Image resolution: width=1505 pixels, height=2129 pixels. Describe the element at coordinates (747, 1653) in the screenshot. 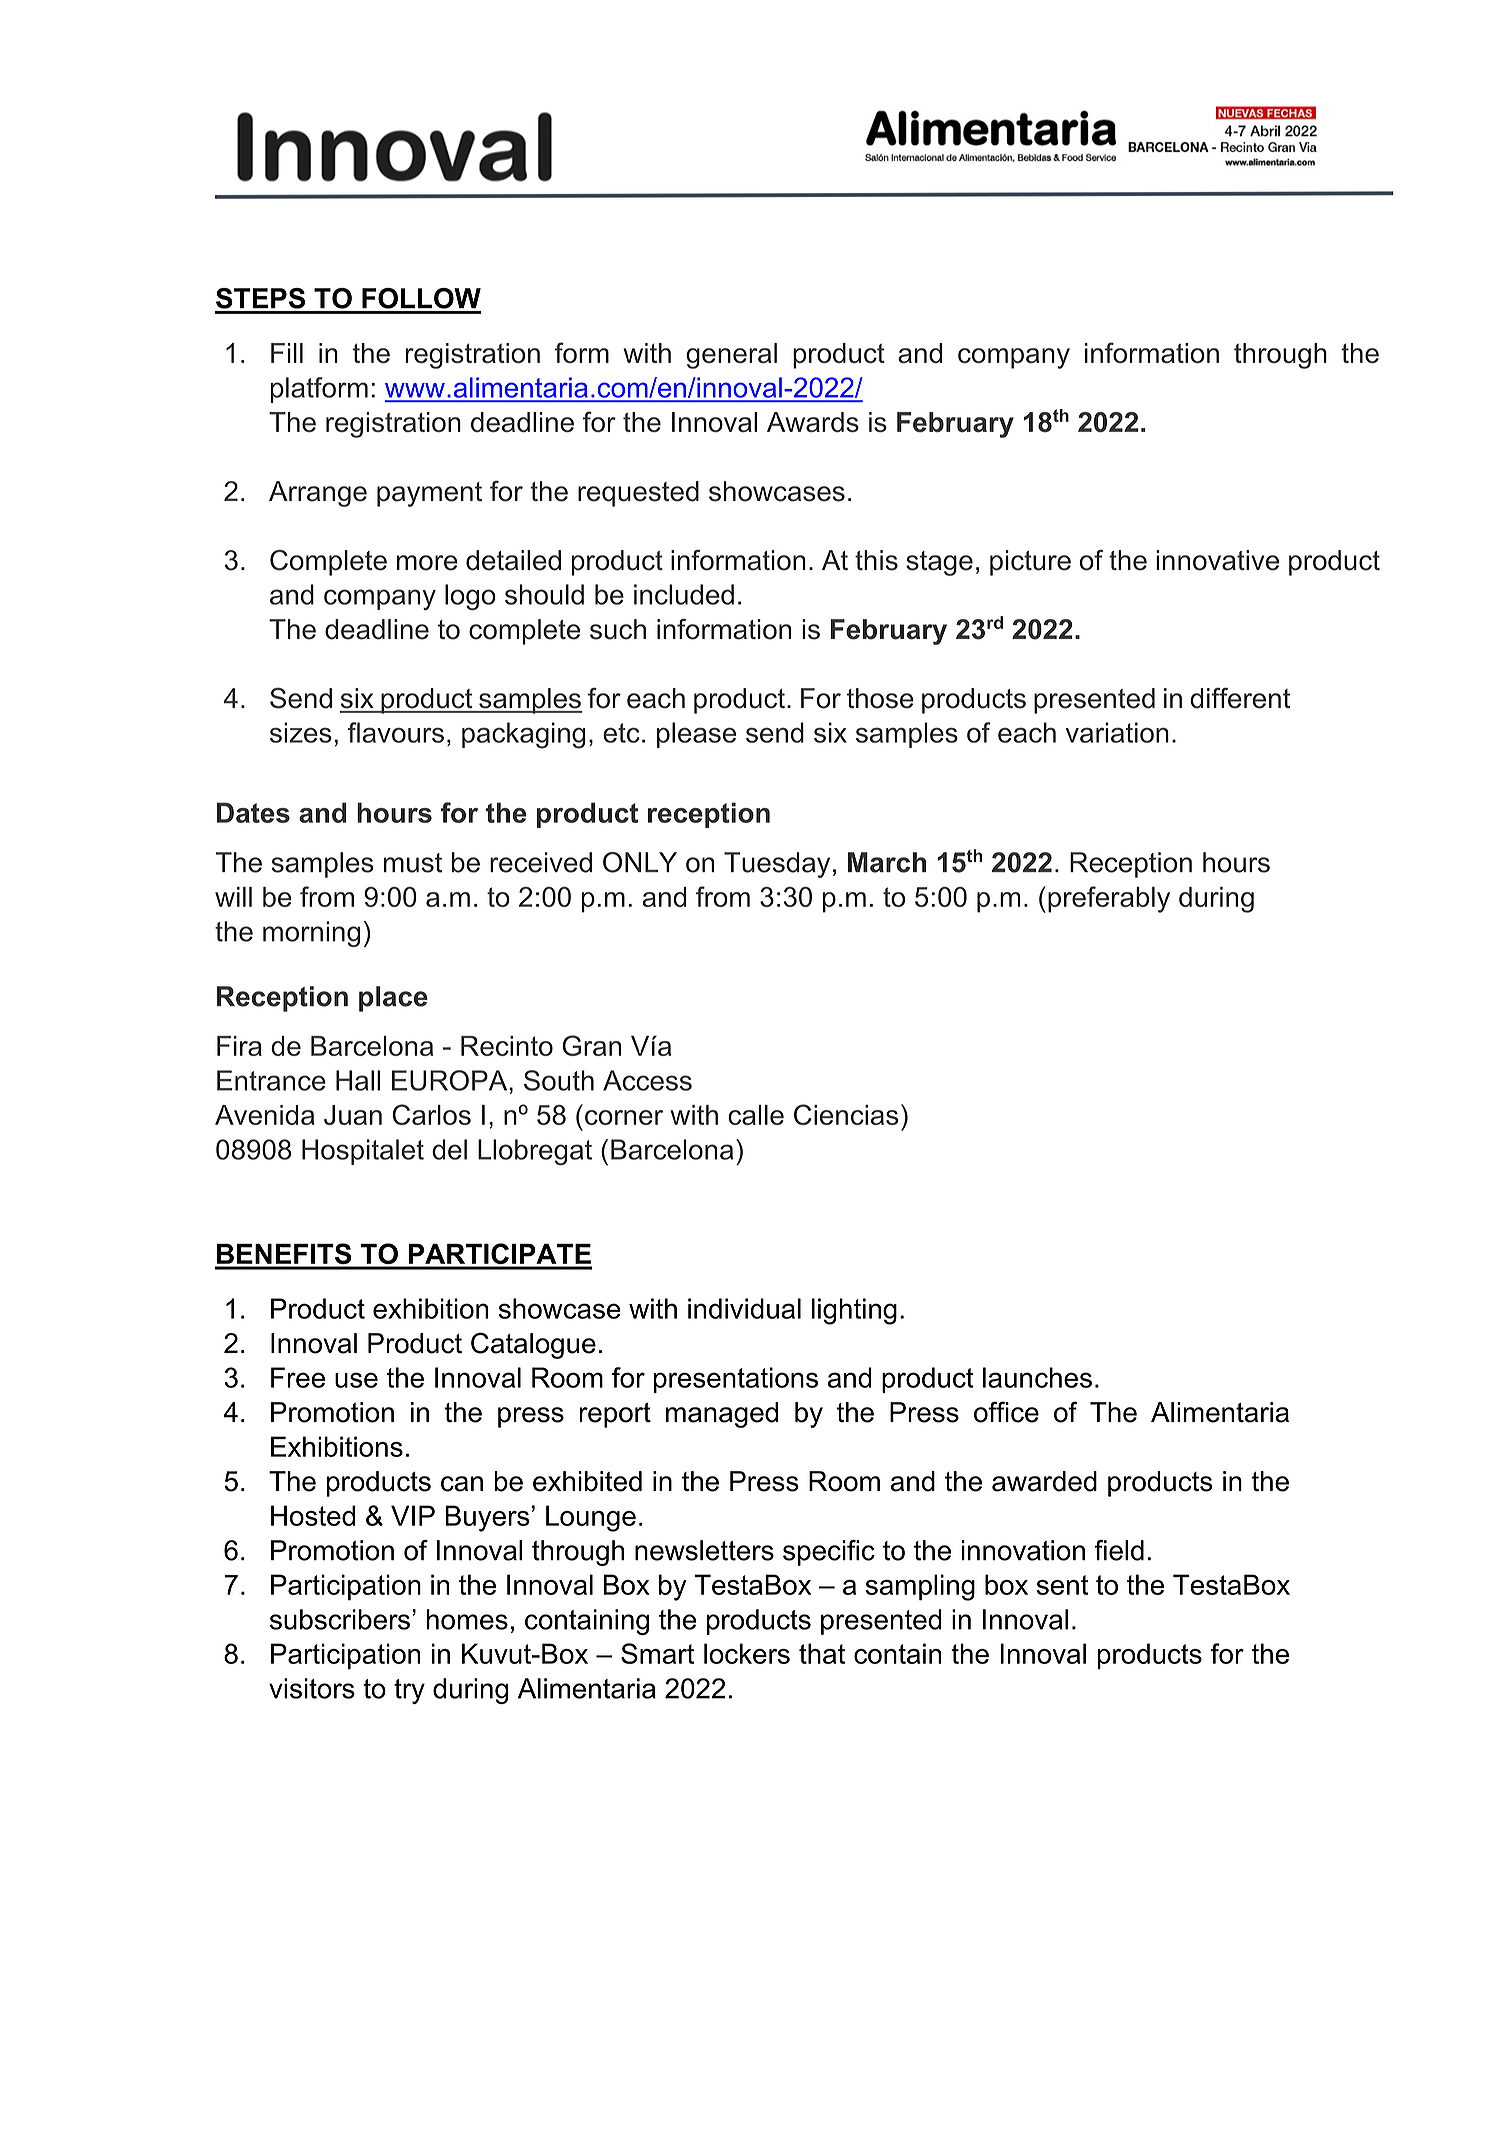

I see `lockers` at that location.
